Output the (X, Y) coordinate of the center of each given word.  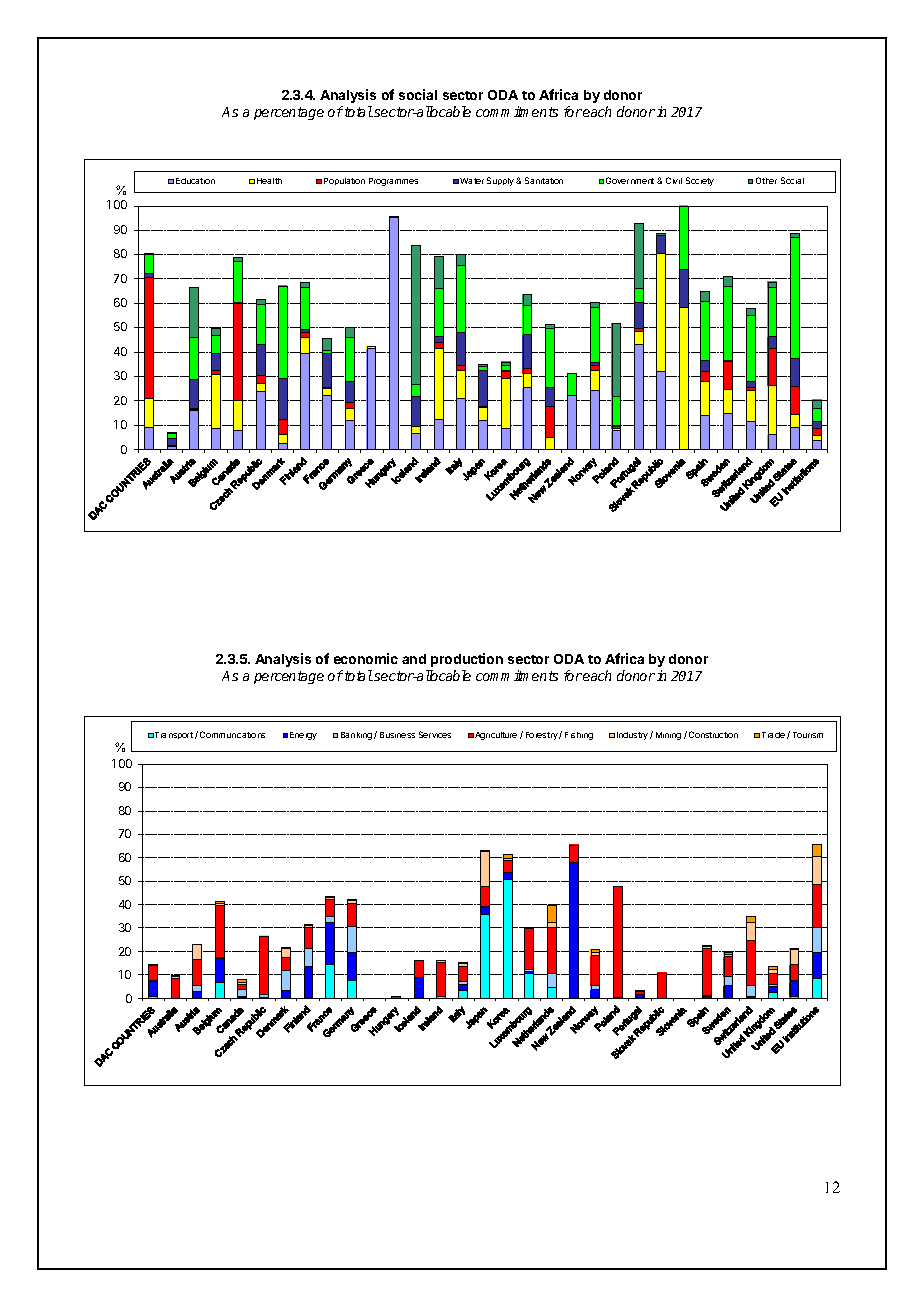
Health (269, 181)
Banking (356, 736)
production (467, 660)
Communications (232, 734)
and (414, 659)
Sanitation (544, 180)
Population (344, 181)
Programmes (393, 182)
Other (766, 180)
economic (366, 658)
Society (700, 181)
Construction (713, 734)
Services (435, 734)
